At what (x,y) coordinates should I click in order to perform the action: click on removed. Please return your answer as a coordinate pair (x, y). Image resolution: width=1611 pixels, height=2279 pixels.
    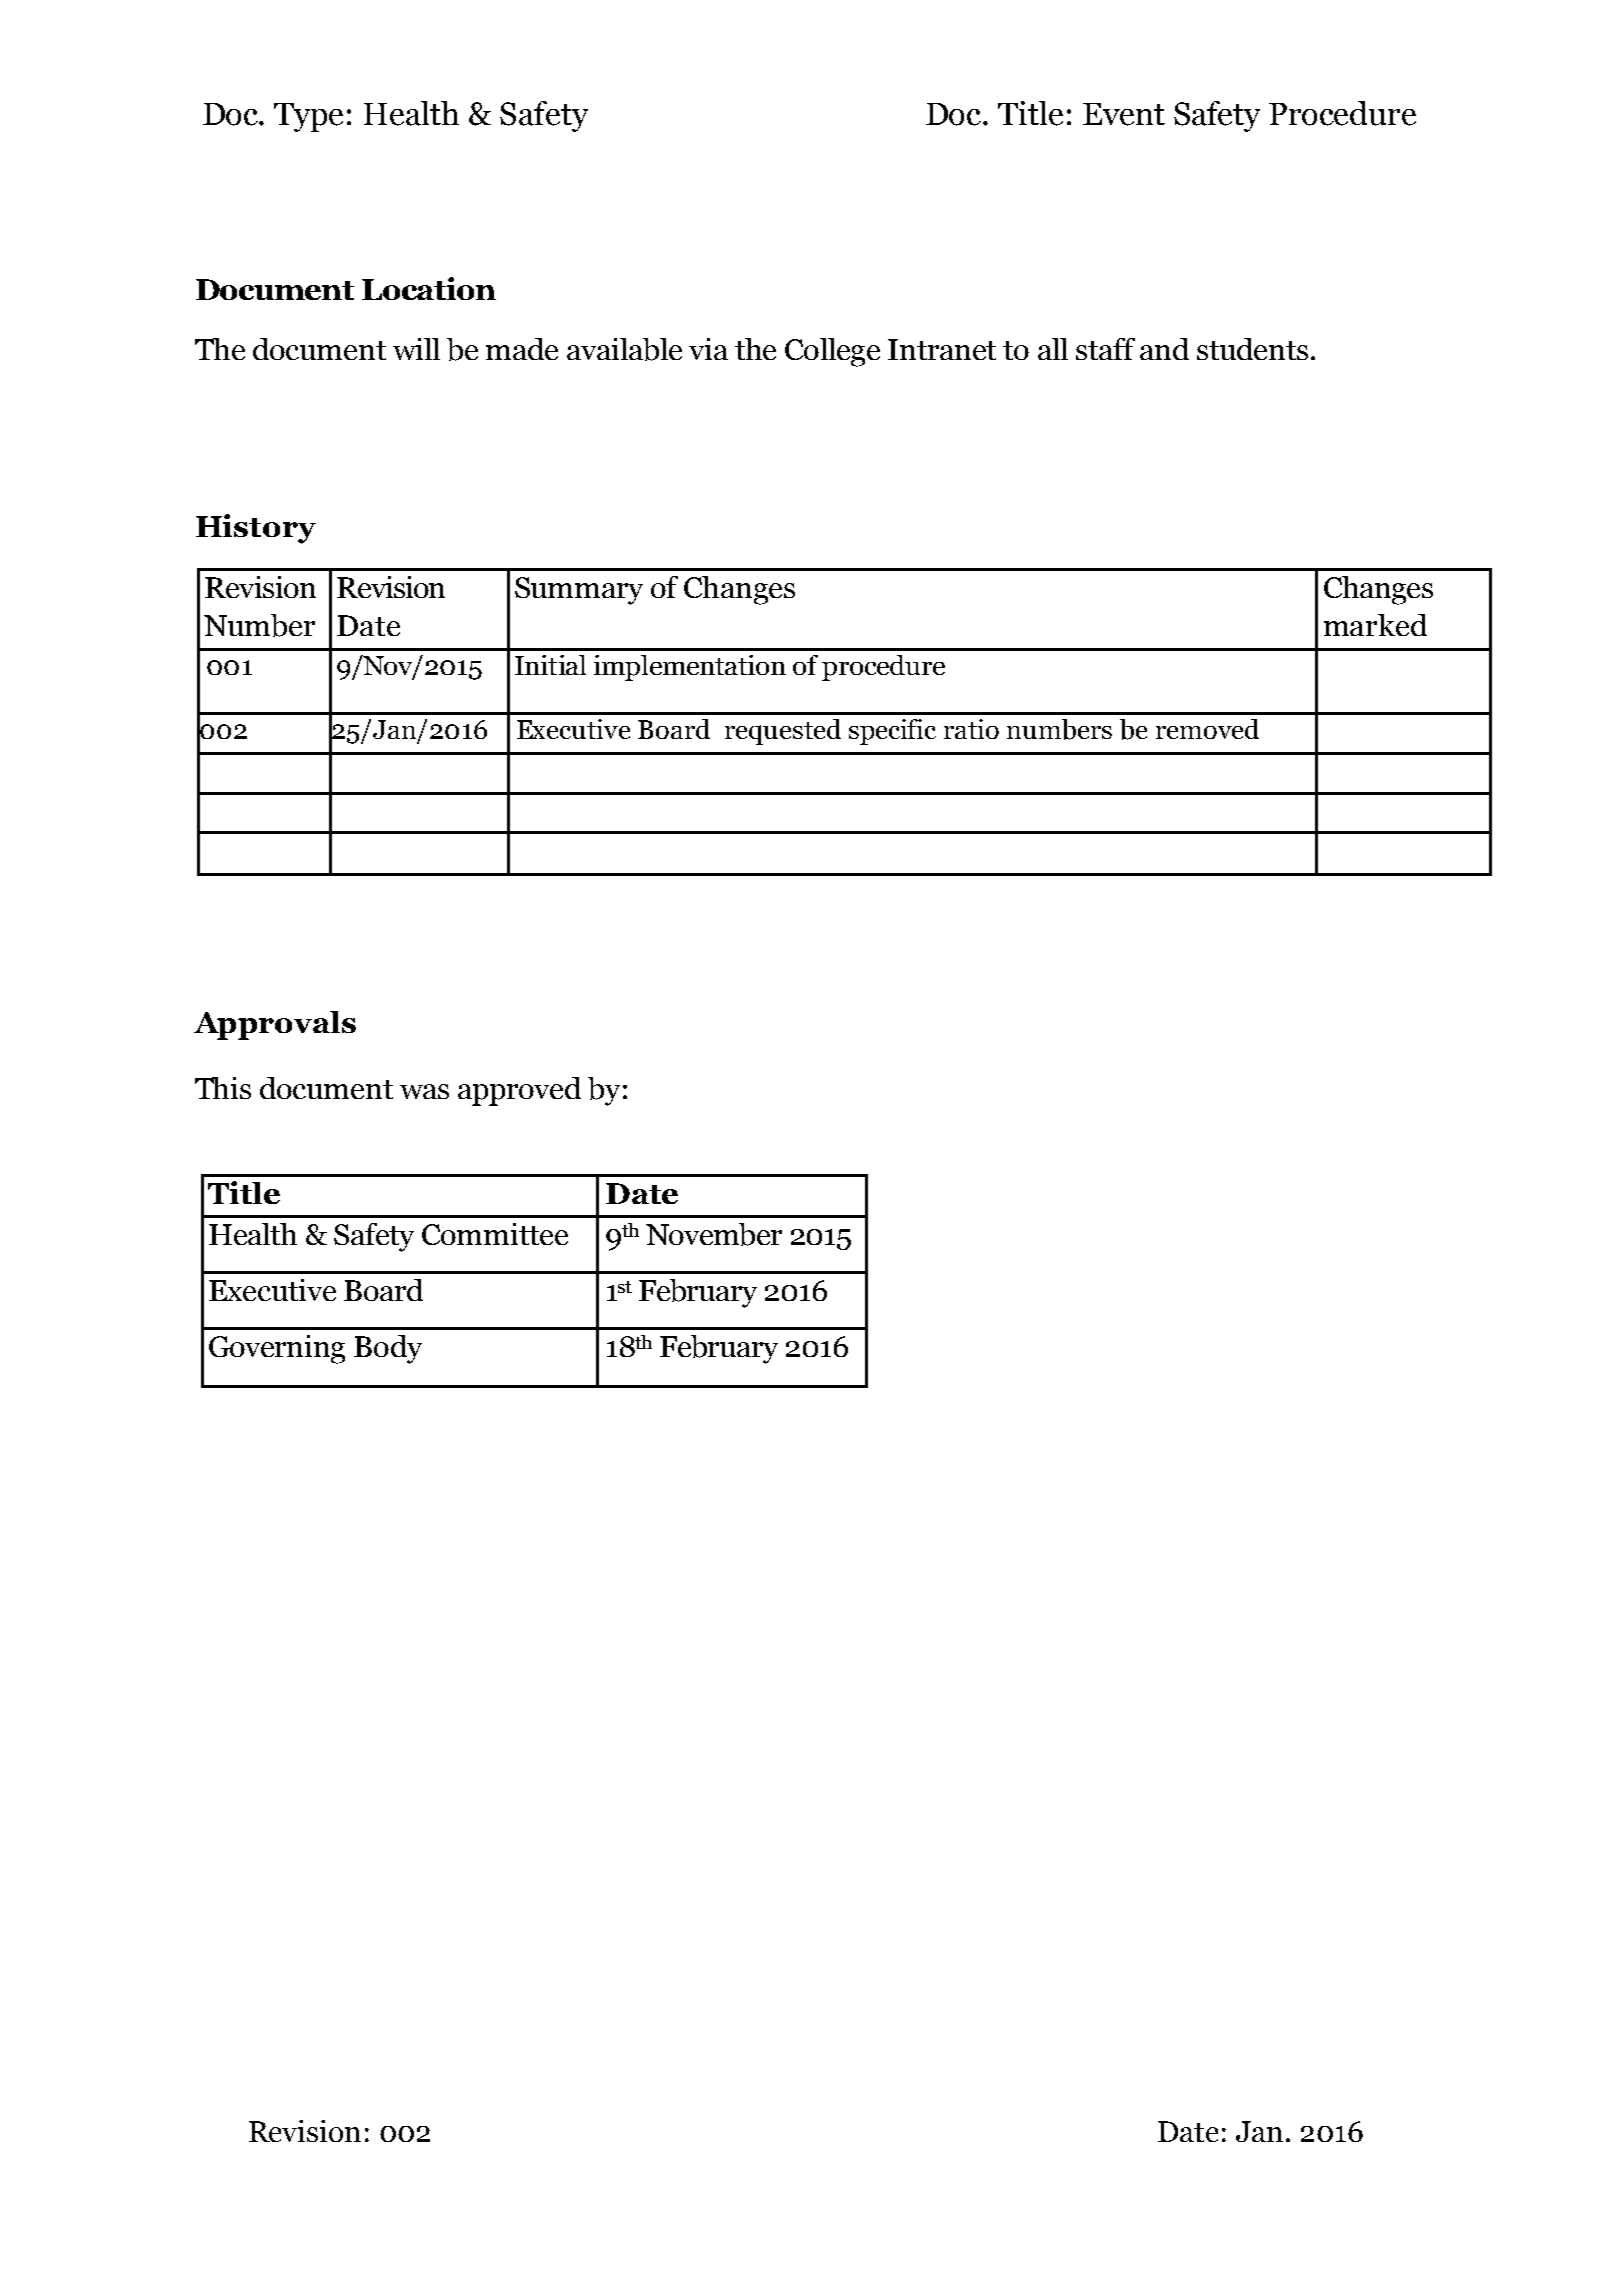
    Looking at the image, I should click on (1207, 729).
